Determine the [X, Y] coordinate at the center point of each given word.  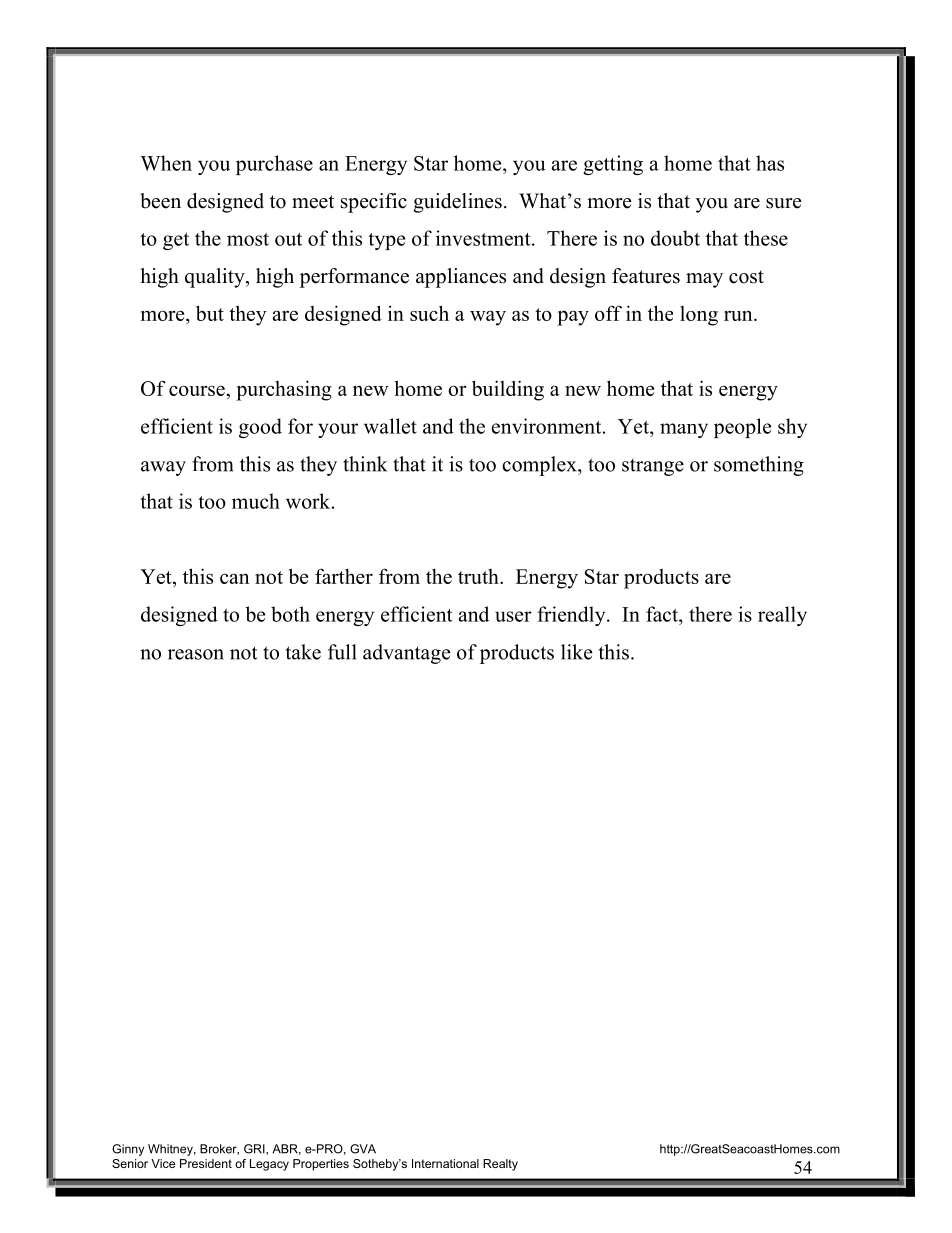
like [576, 652]
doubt [675, 238]
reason [196, 654]
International [445, 1163]
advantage [406, 654]
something [759, 466]
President [206, 1163]
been [160, 201]
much [256, 501]
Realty [500, 1165]
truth [479, 576]
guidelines [457, 203]
